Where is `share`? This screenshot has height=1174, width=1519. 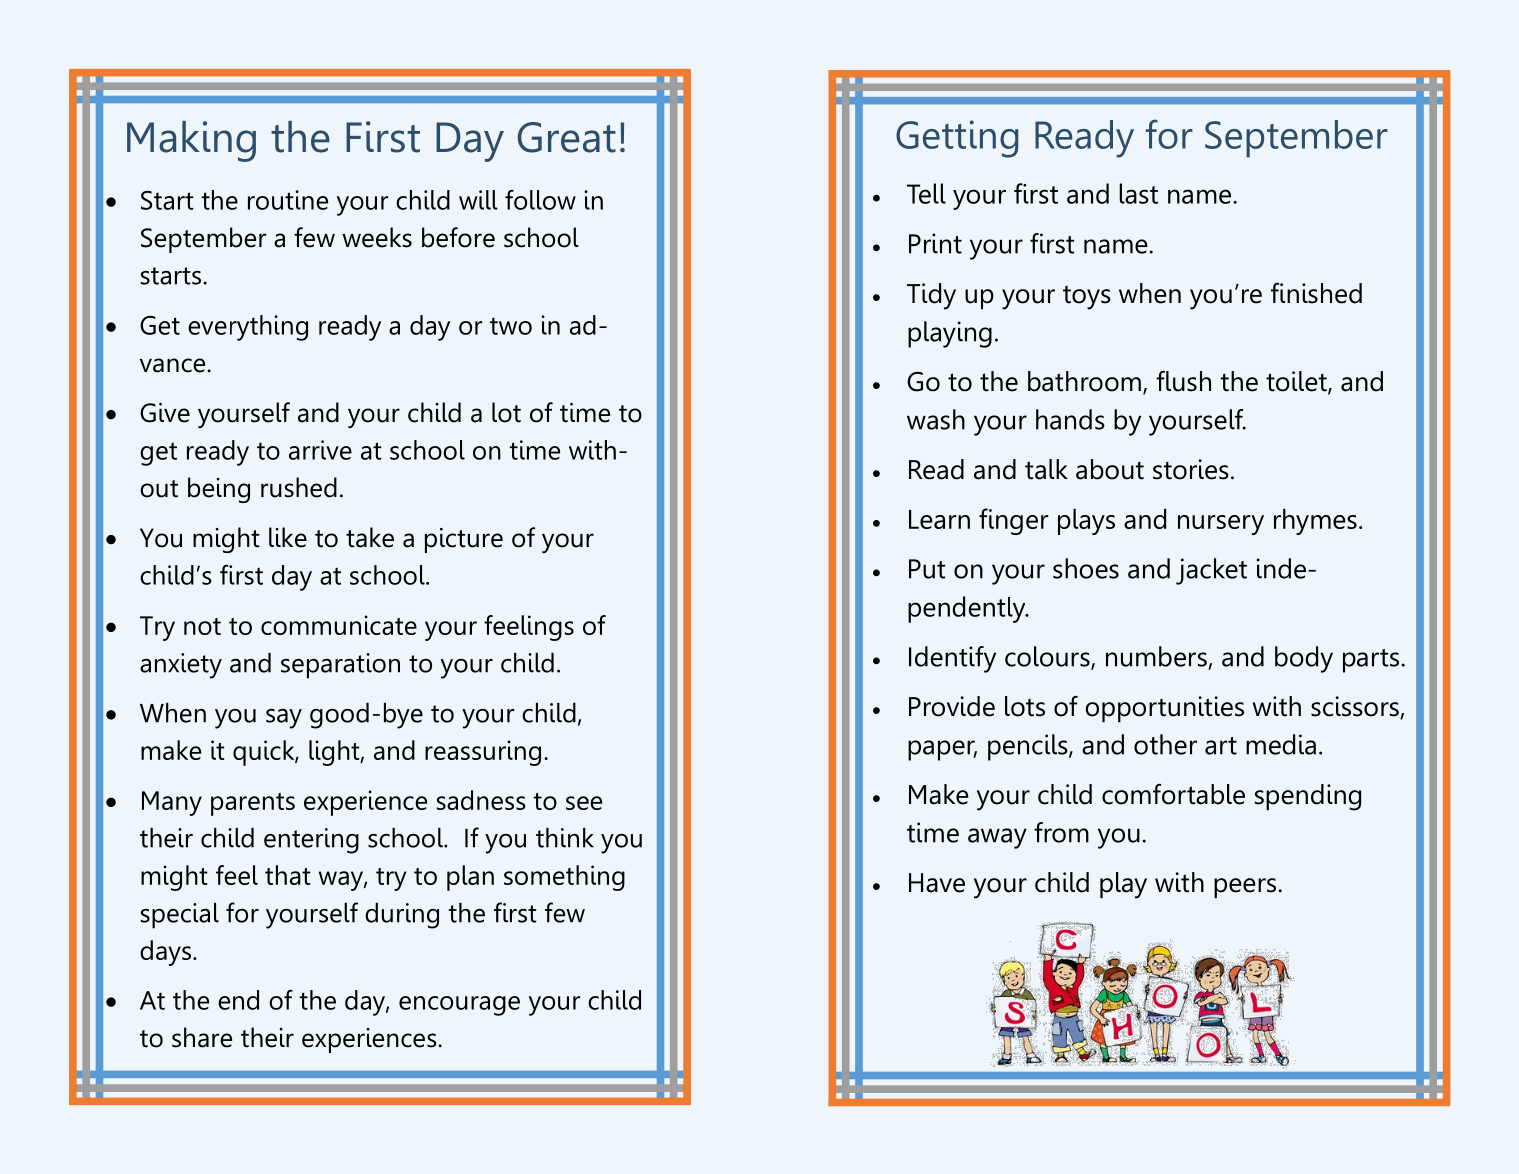
share is located at coordinates (202, 1037).
